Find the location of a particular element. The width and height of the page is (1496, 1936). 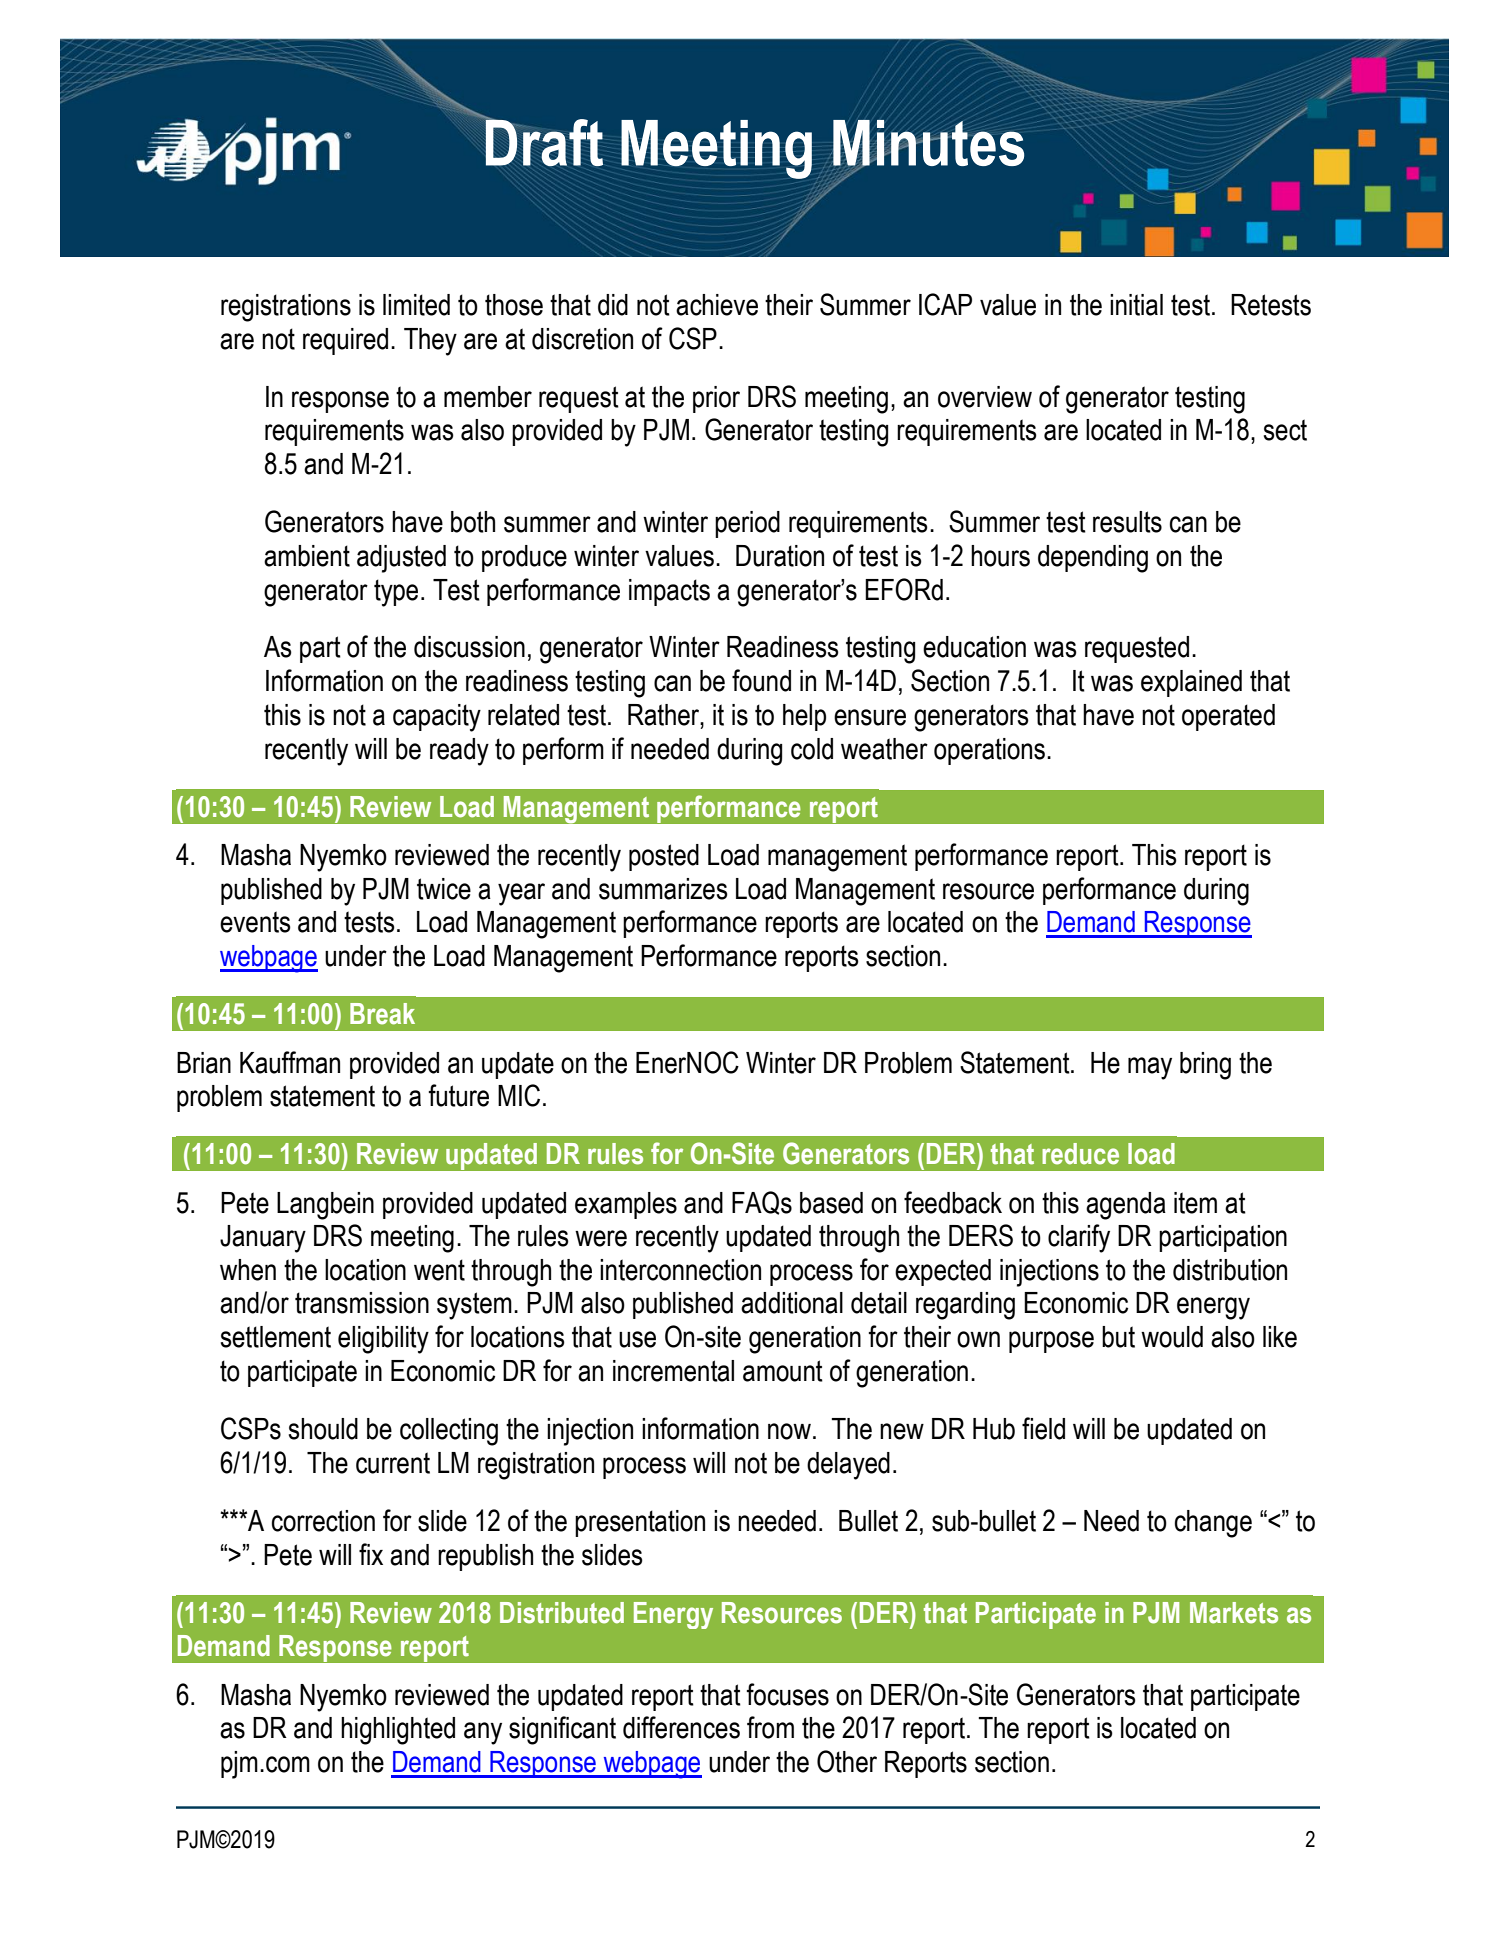

limited is located at coordinates (416, 305).
